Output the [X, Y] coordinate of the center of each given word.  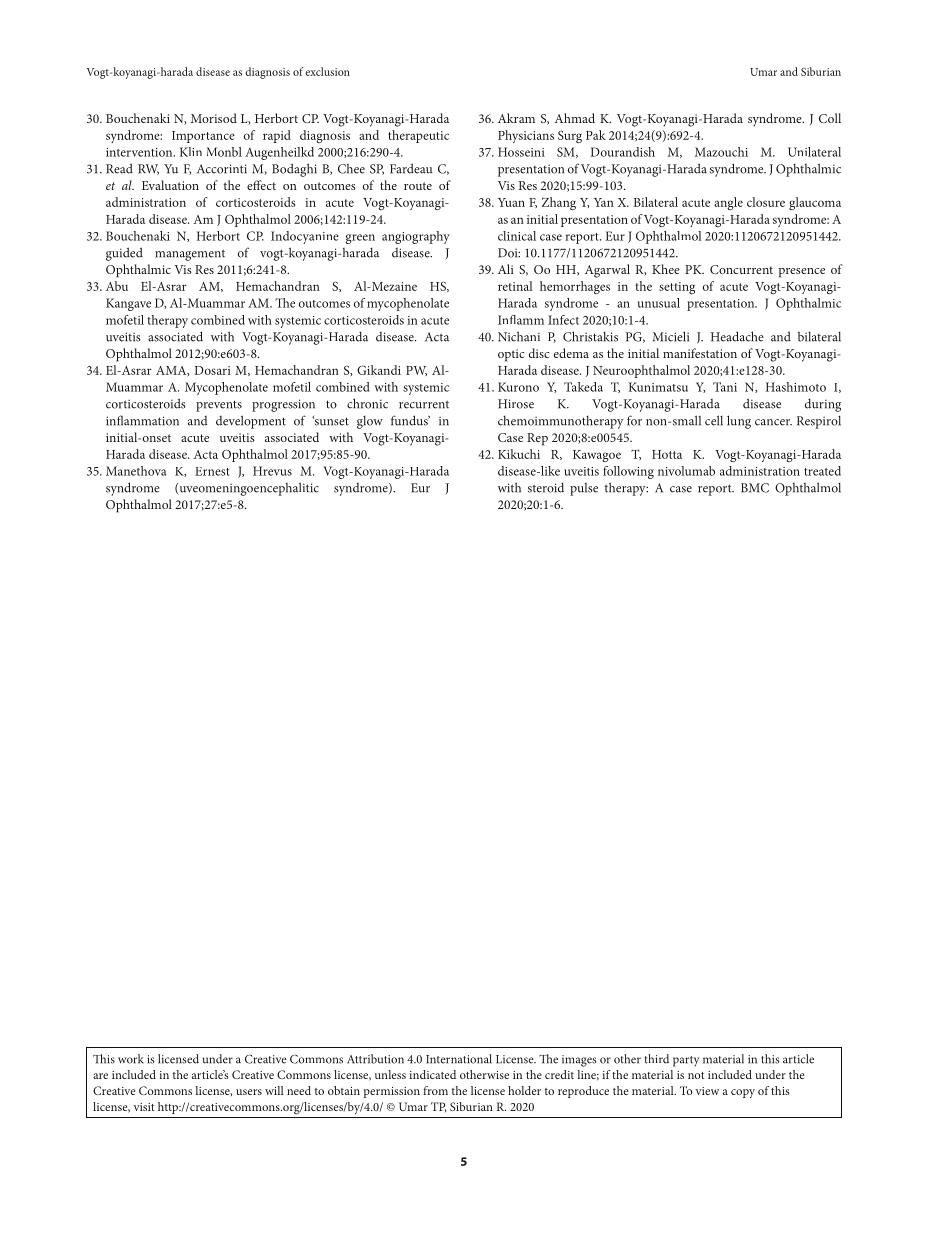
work [131, 1059]
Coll [830, 118]
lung [739, 422]
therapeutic [418, 136]
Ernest [212, 471]
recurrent [424, 404]
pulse [584, 489]
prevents [219, 406]
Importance [203, 137]
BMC [755, 488]
